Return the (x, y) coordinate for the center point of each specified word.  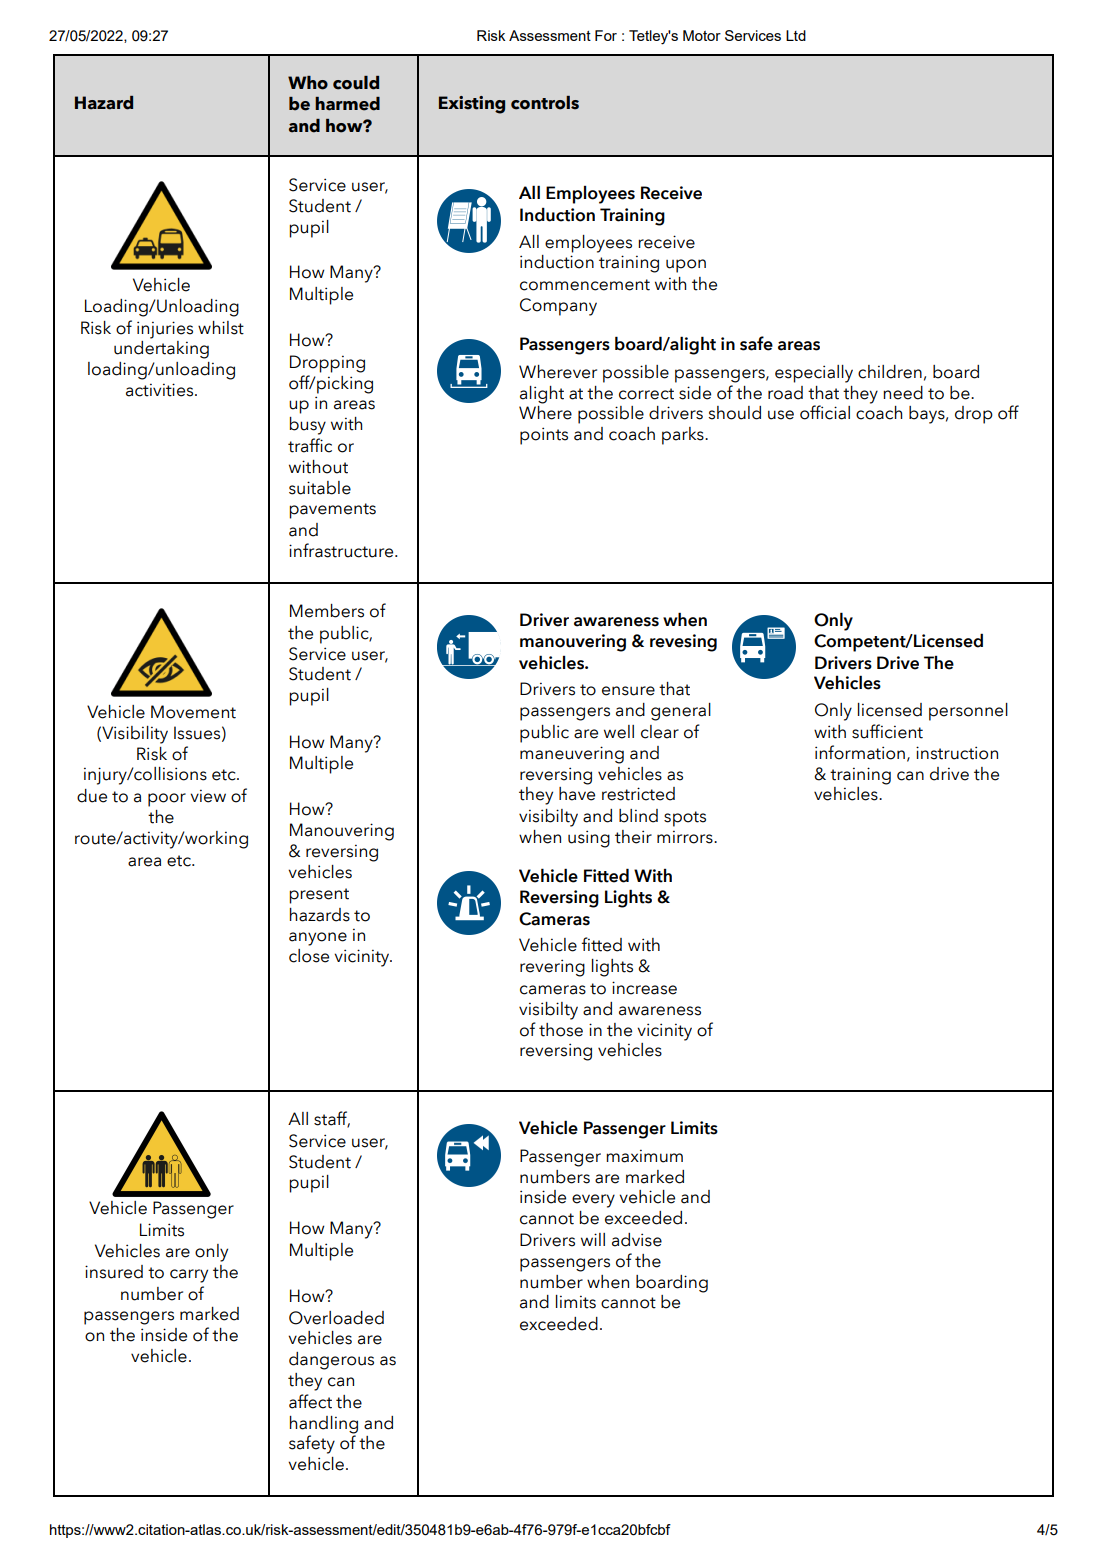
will (593, 1239)
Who (308, 83)
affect (310, 1401)
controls (545, 103)
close (309, 956)
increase (644, 988)
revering (552, 968)
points (544, 436)
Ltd (796, 35)
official (825, 412)
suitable (320, 488)
